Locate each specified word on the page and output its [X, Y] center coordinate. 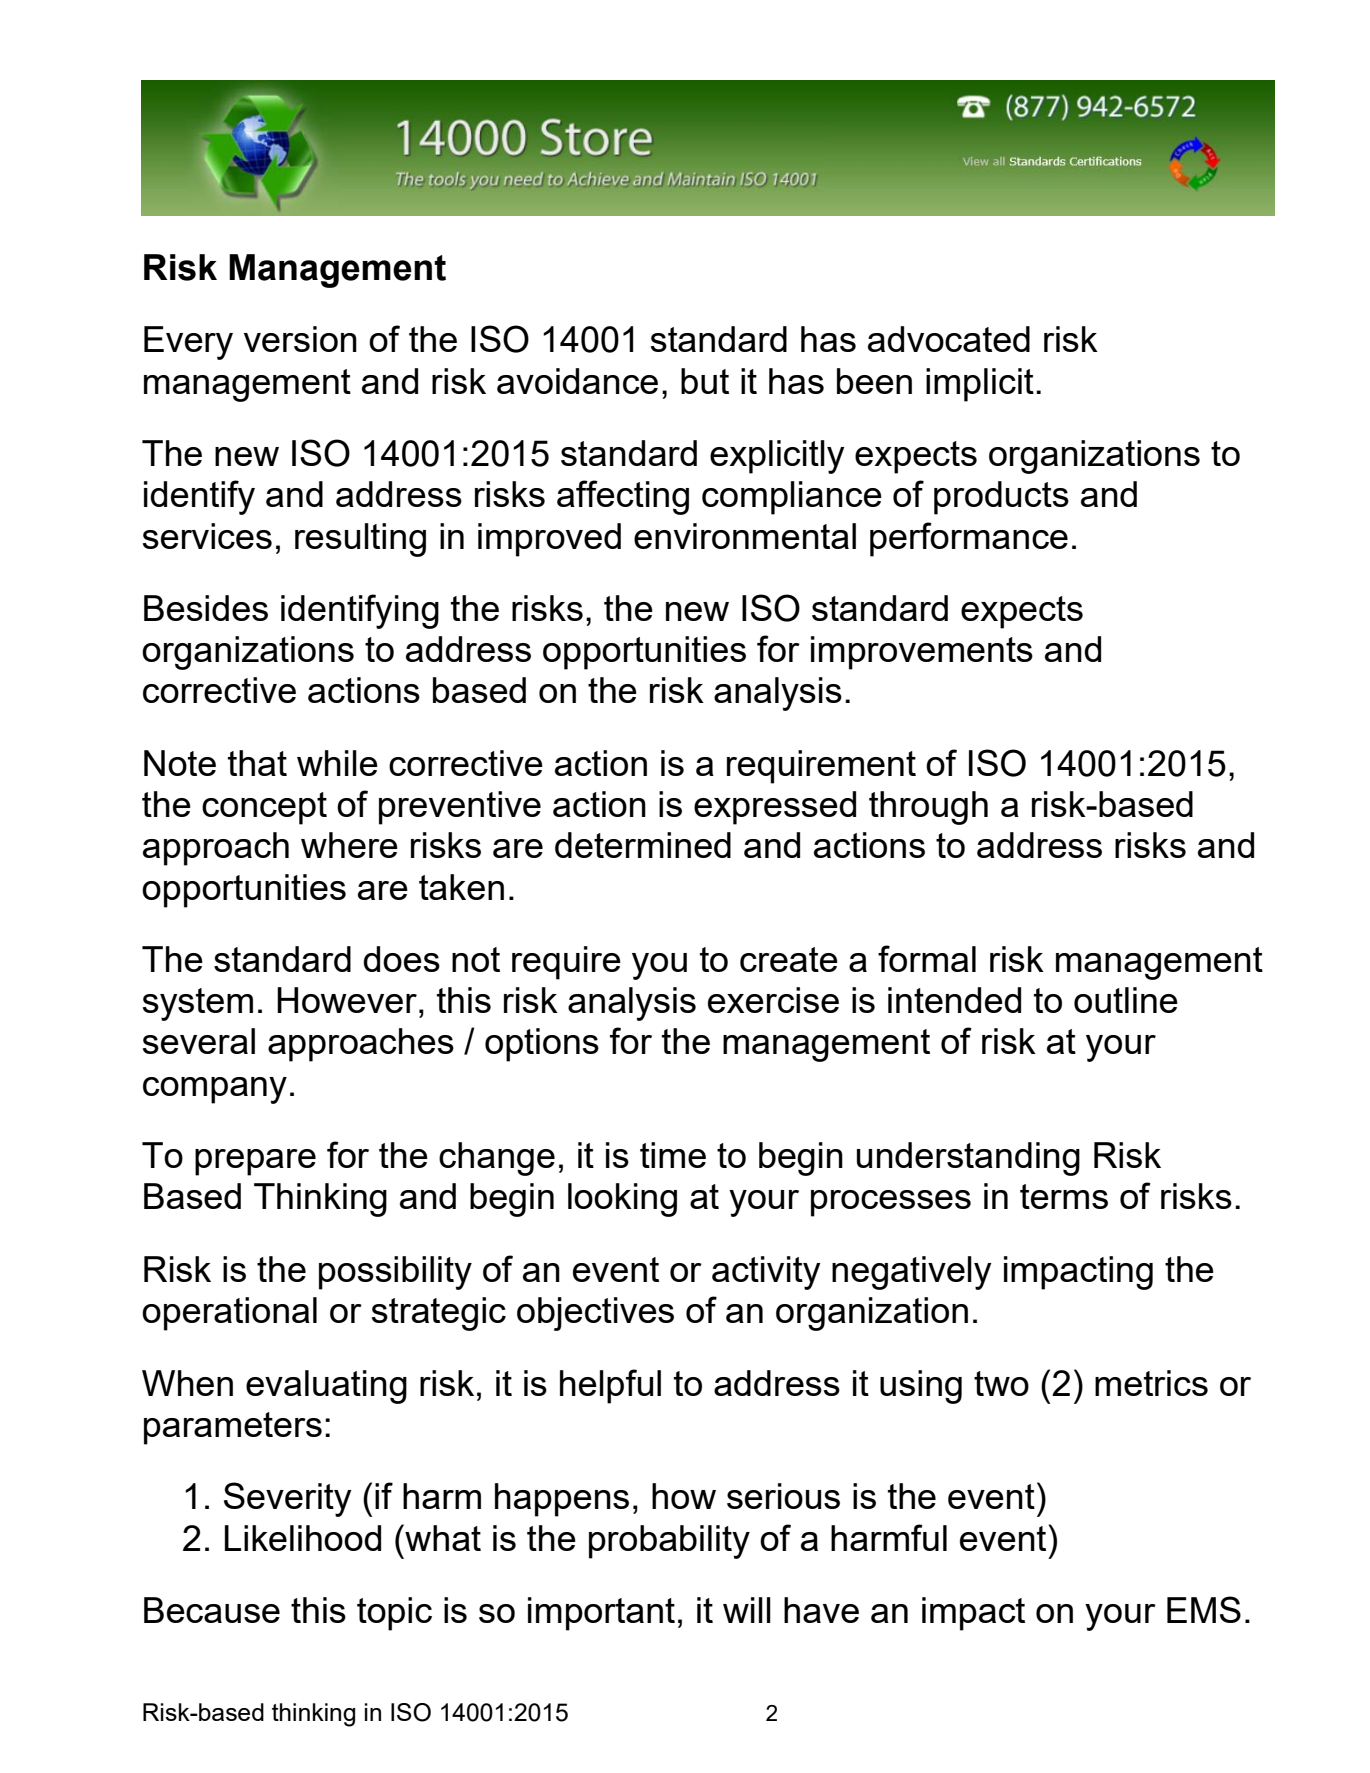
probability [669, 1542]
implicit [980, 385]
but [705, 381]
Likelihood [303, 1538]
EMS [1204, 1609]
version [300, 339]
